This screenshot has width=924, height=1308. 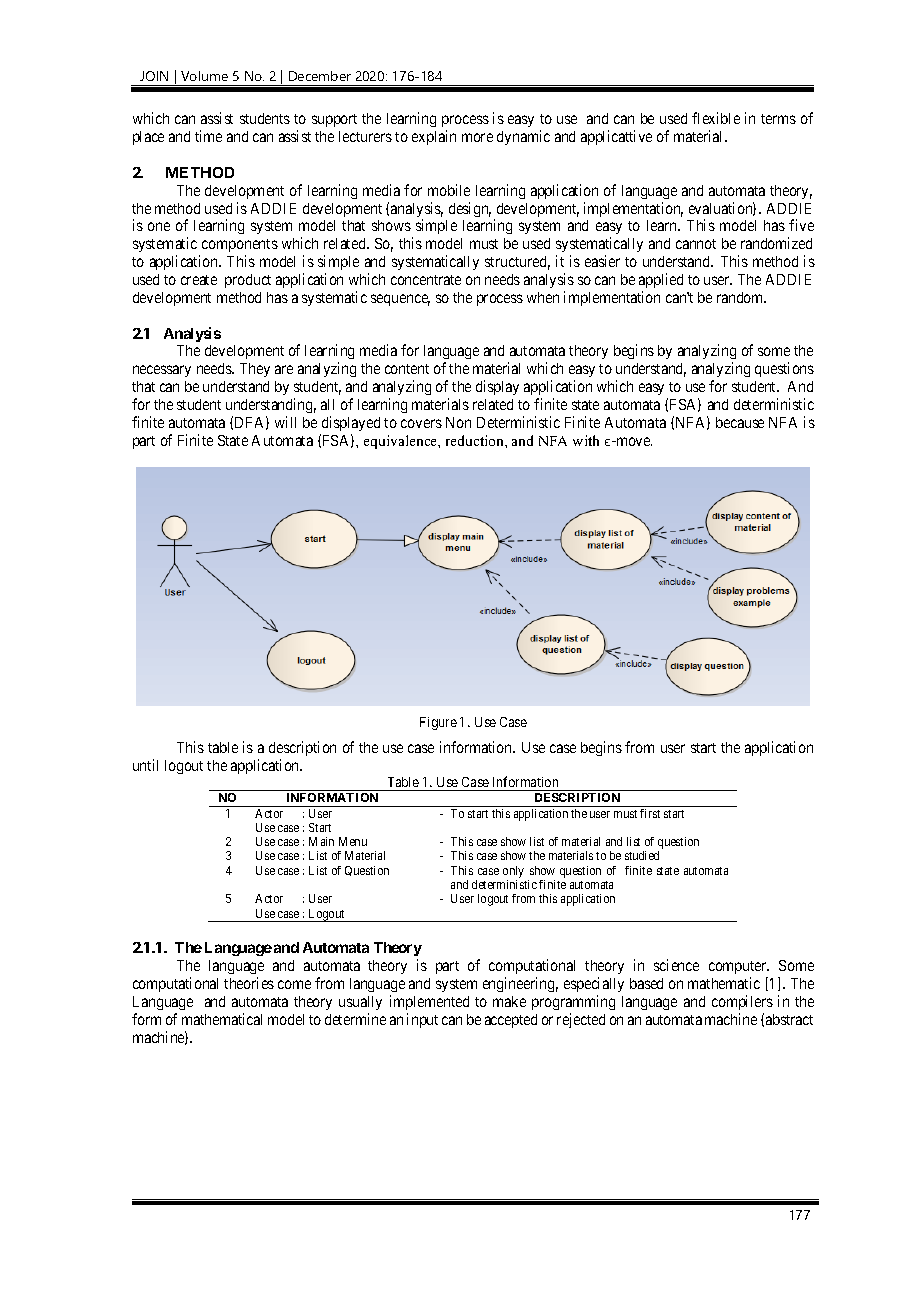 I want to click on flexible, so click(x=716, y=118).
